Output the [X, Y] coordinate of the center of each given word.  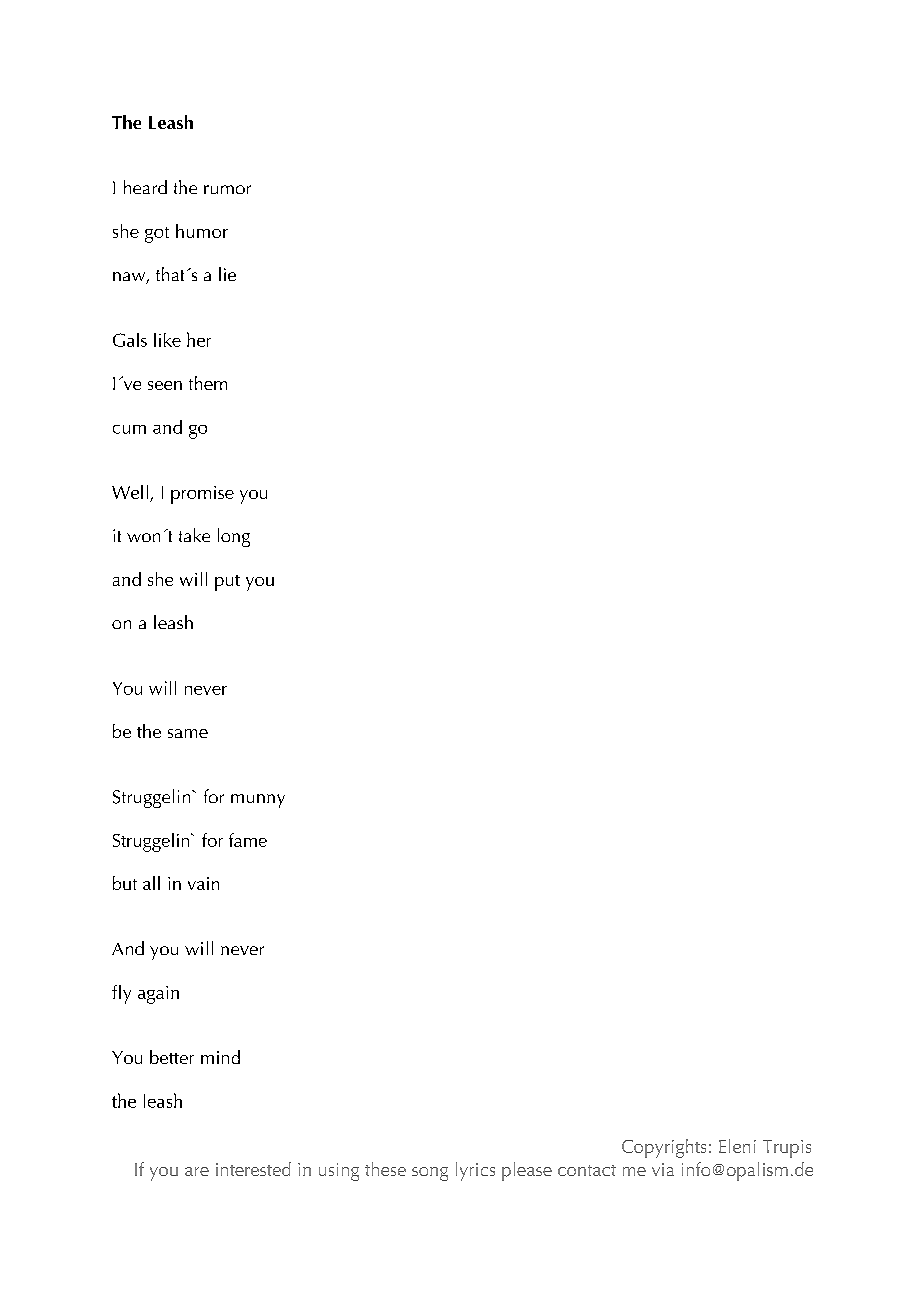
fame [248, 840]
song [430, 1174]
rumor [227, 189]
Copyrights [664, 1148]
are [197, 1171]
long [234, 537]
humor [202, 231]
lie [227, 274]
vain [203, 883]
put [227, 583]
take [194, 535]
